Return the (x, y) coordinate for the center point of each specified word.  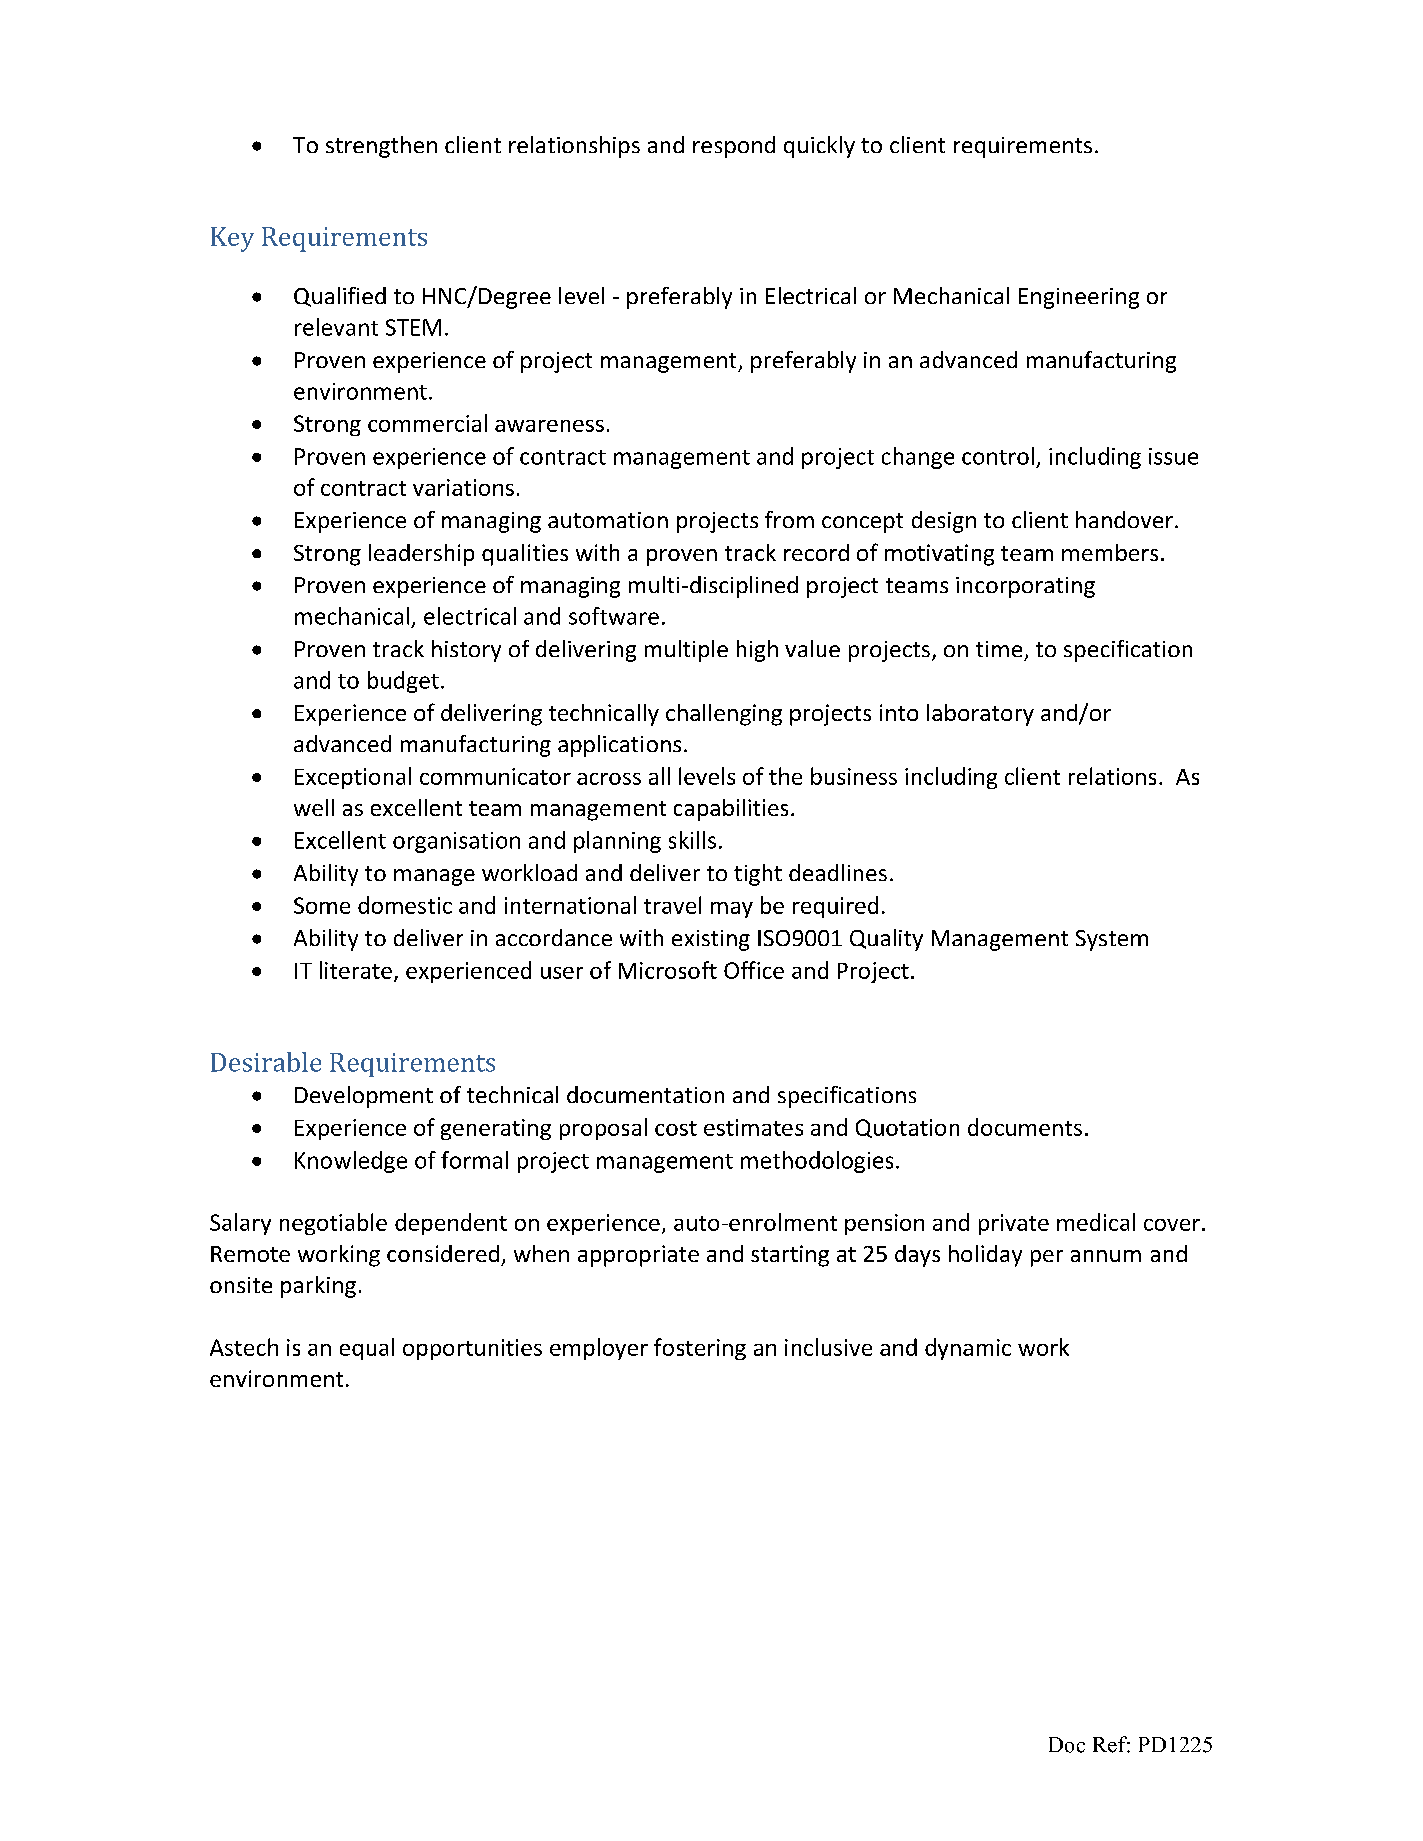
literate (356, 970)
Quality (886, 940)
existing (711, 940)
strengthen (381, 147)
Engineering (1079, 298)
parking (318, 1287)
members (1110, 552)
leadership (421, 555)
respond (734, 147)
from (789, 519)
